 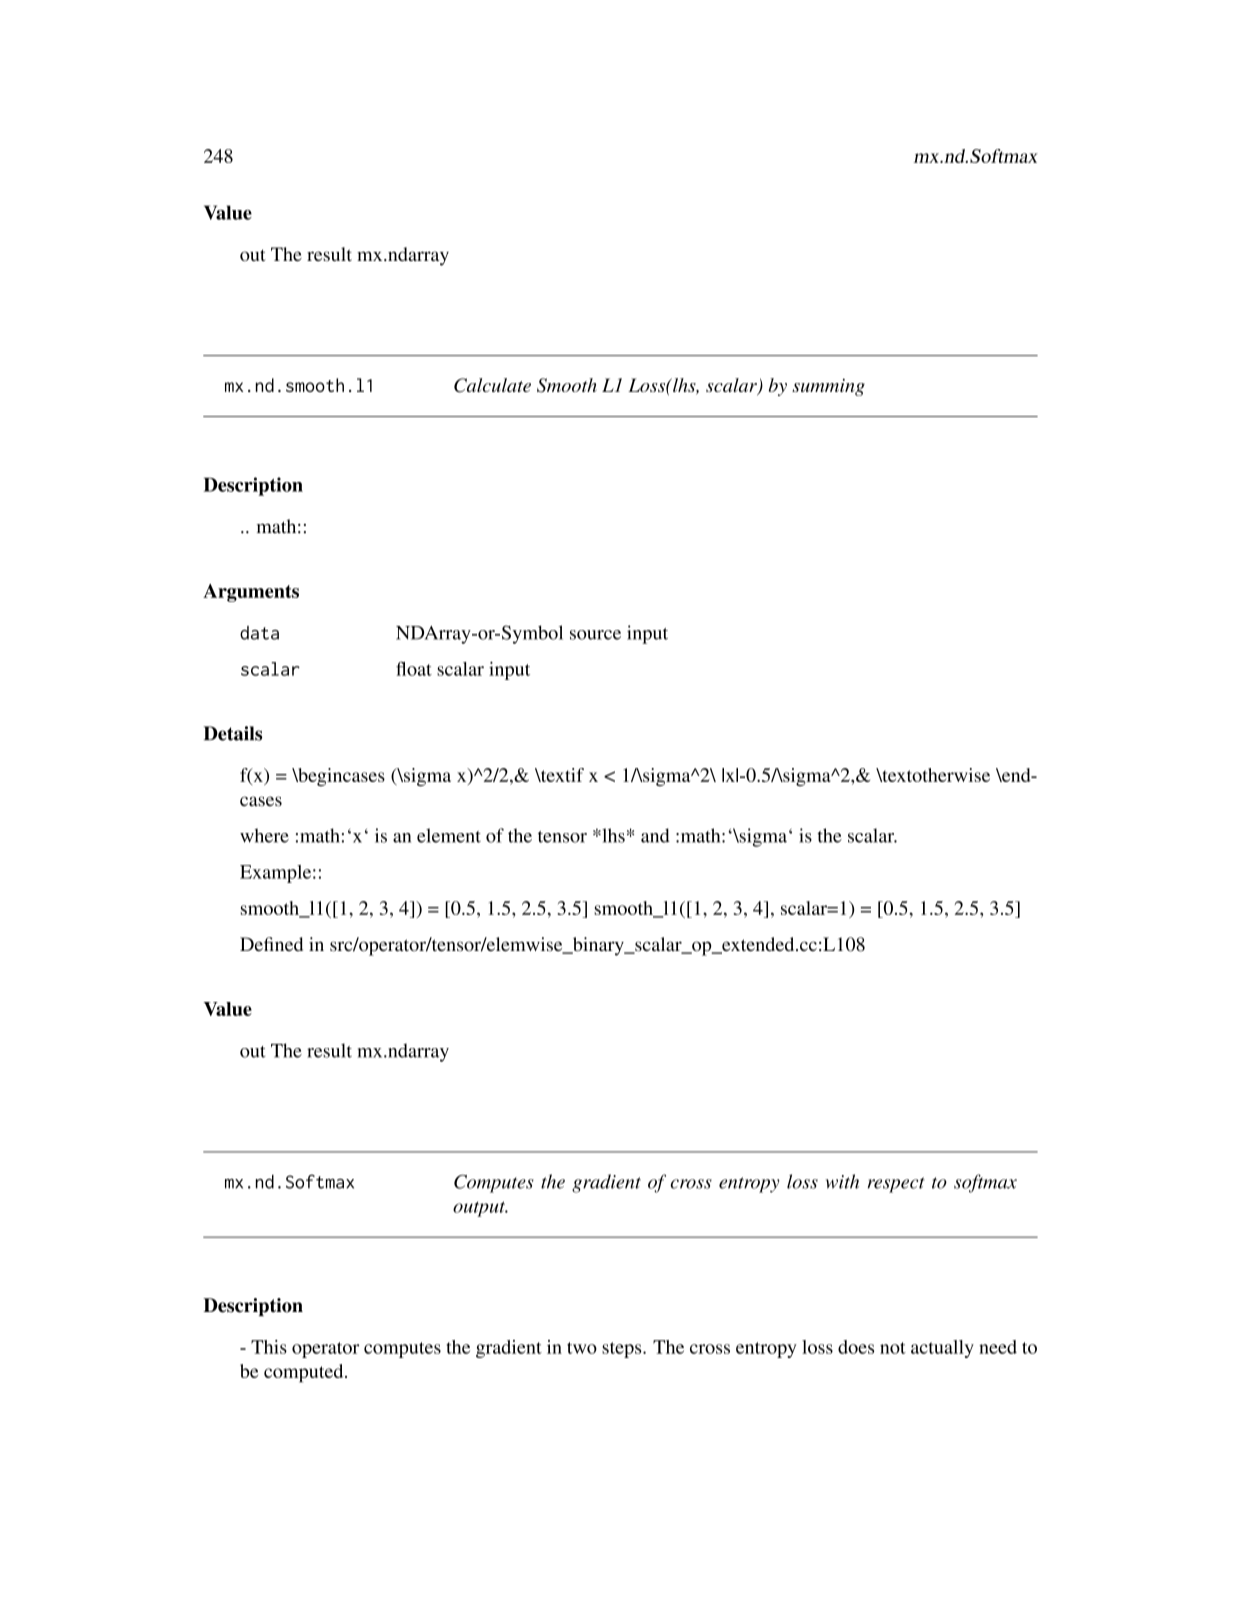 I want to click on computed, so click(x=305, y=1373).
